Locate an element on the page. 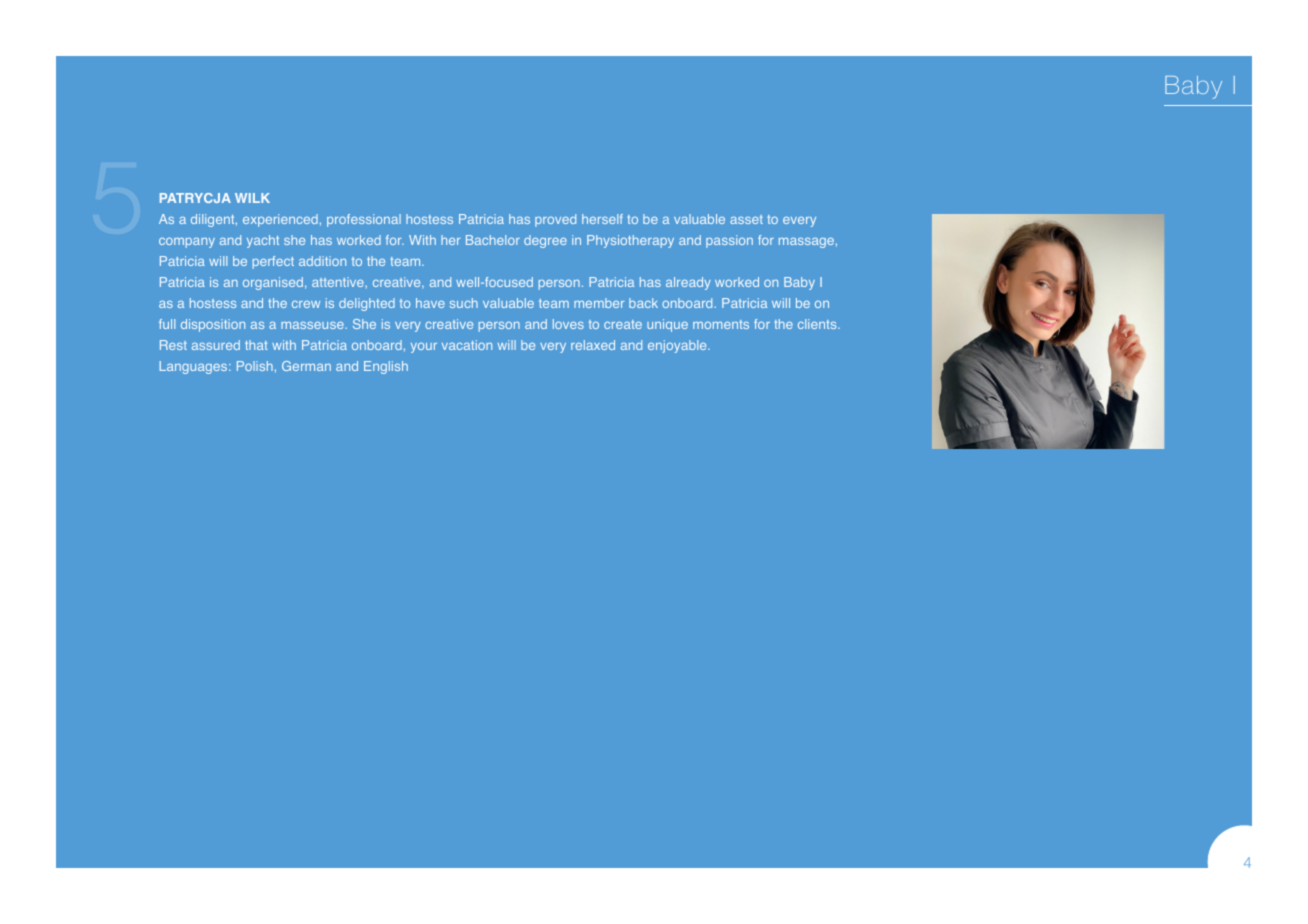  already is located at coordinates (688, 283).
